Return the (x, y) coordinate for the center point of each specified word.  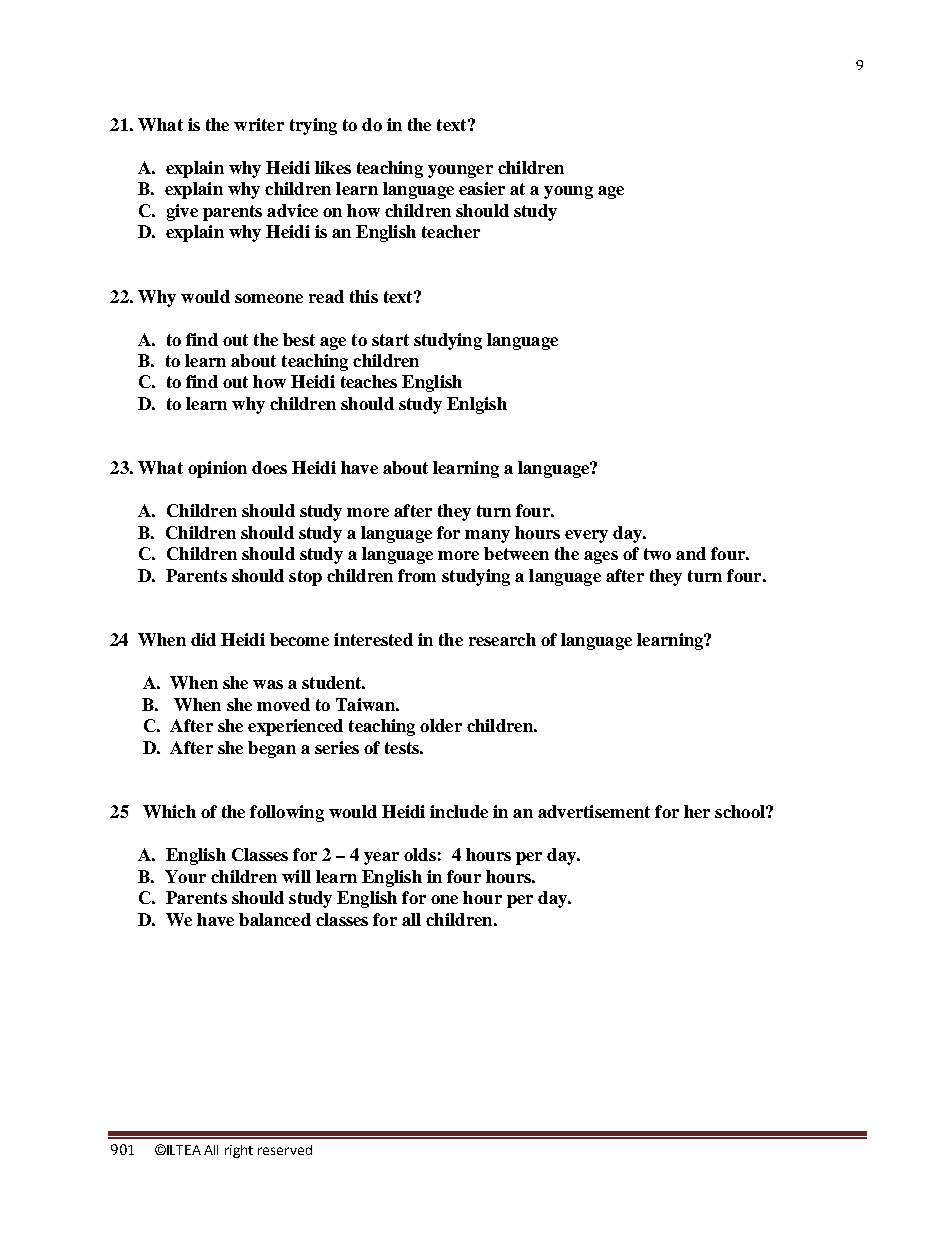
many (487, 536)
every (586, 536)
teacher (451, 231)
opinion (217, 469)
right (239, 1151)
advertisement (594, 811)
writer (259, 124)
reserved (285, 1150)
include (459, 811)
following (287, 813)
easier (482, 188)
